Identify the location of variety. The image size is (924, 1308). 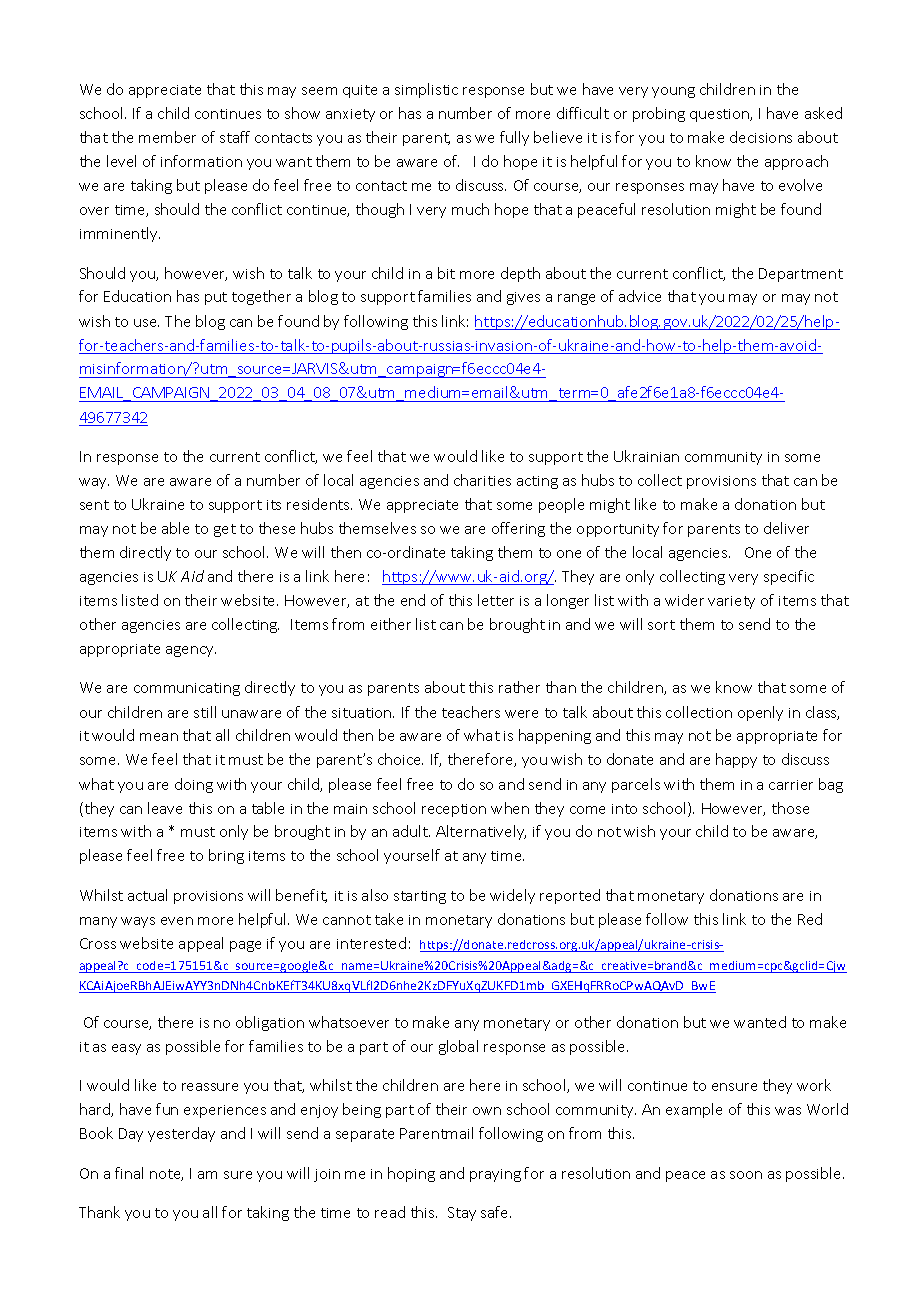
(731, 602).
